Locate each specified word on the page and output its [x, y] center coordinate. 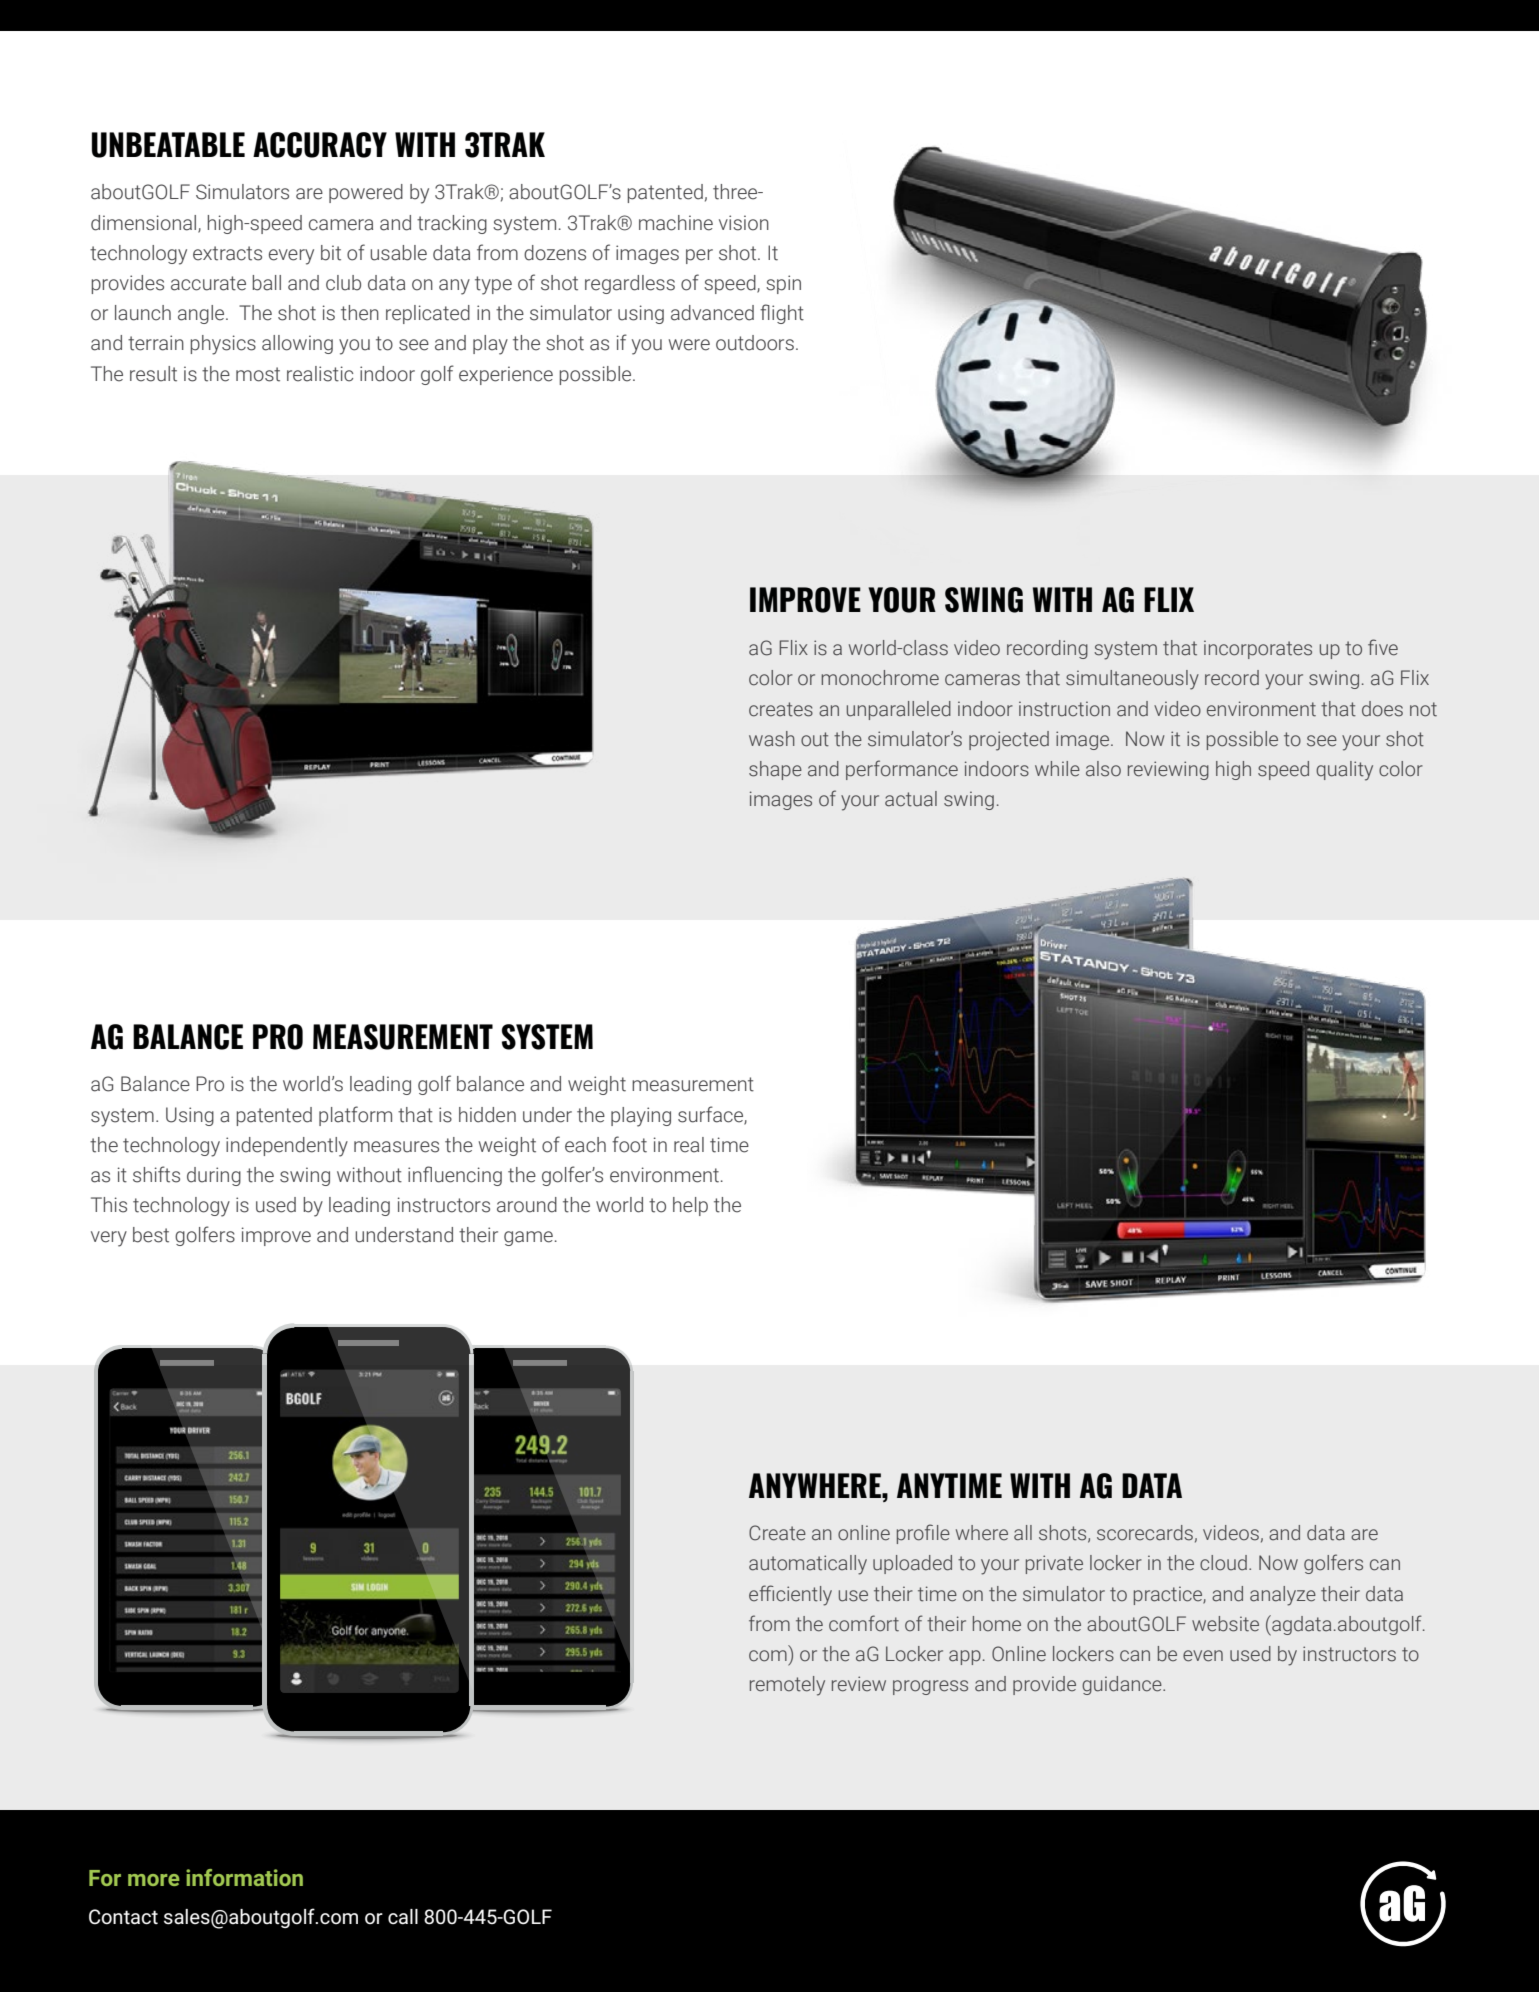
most [258, 374]
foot [629, 1144]
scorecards [1145, 1533]
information [244, 1877]
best [151, 1235]
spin [783, 284]
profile [923, 1534]
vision [744, 223]
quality [1344, 771]
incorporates [1258, 649]
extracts [227, 253]
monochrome [880, 678]
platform [355, 1116]
